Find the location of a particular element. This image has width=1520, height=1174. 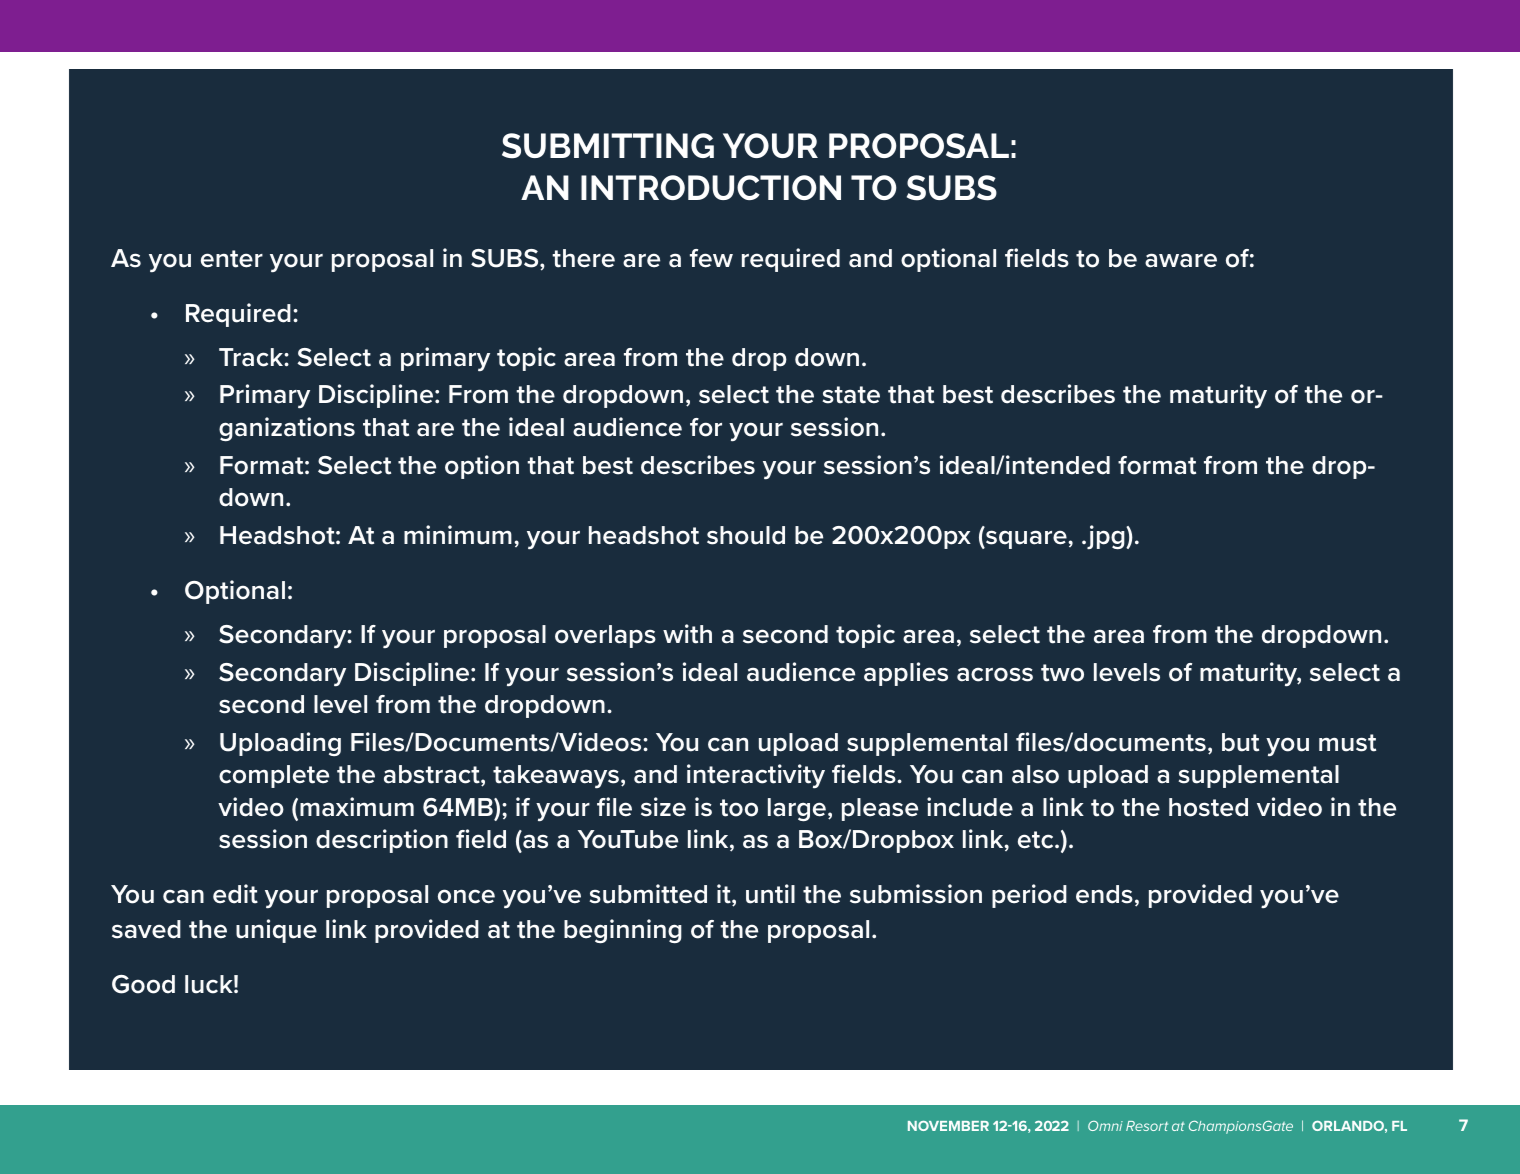

Good is located at coordinates (143, 984).
